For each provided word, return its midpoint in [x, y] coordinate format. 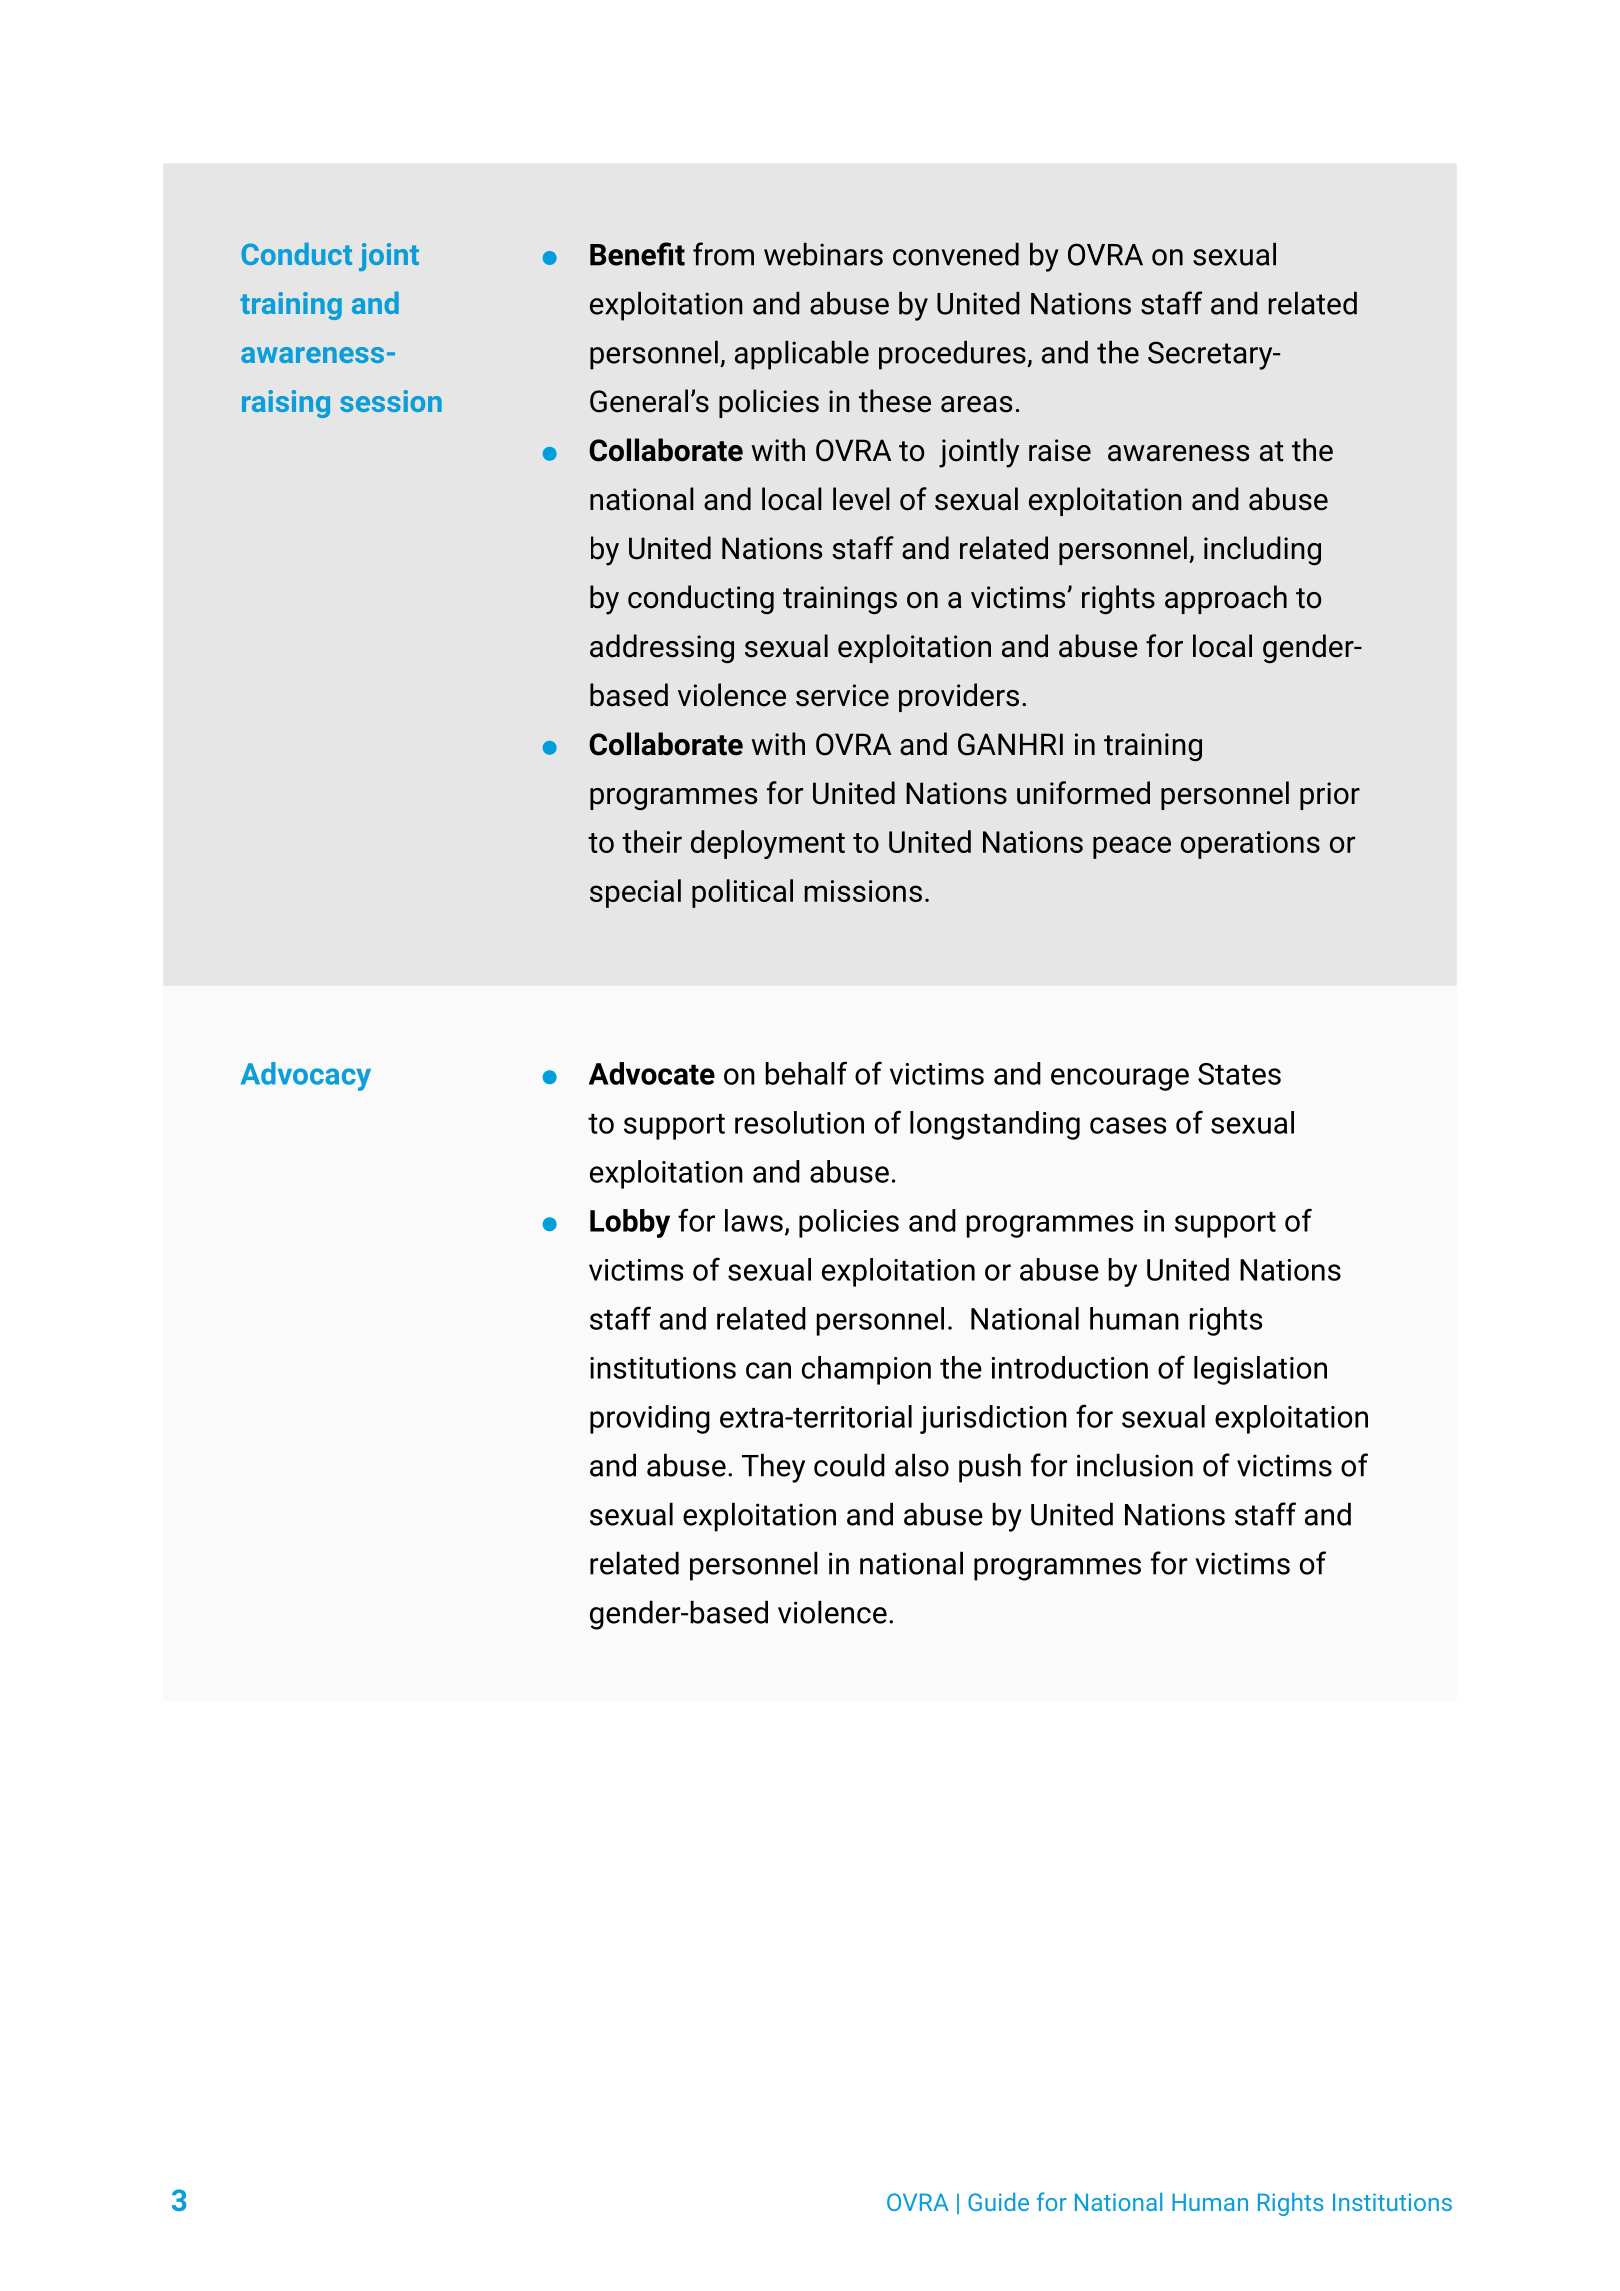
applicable [802, 355]
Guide [998, 2202]
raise [1060, 450]
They [773, 1468]
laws [754, 1220]
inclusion [1135, 1465]
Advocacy [306, 1076]
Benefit [637, 254]
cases [1128, 1125]
